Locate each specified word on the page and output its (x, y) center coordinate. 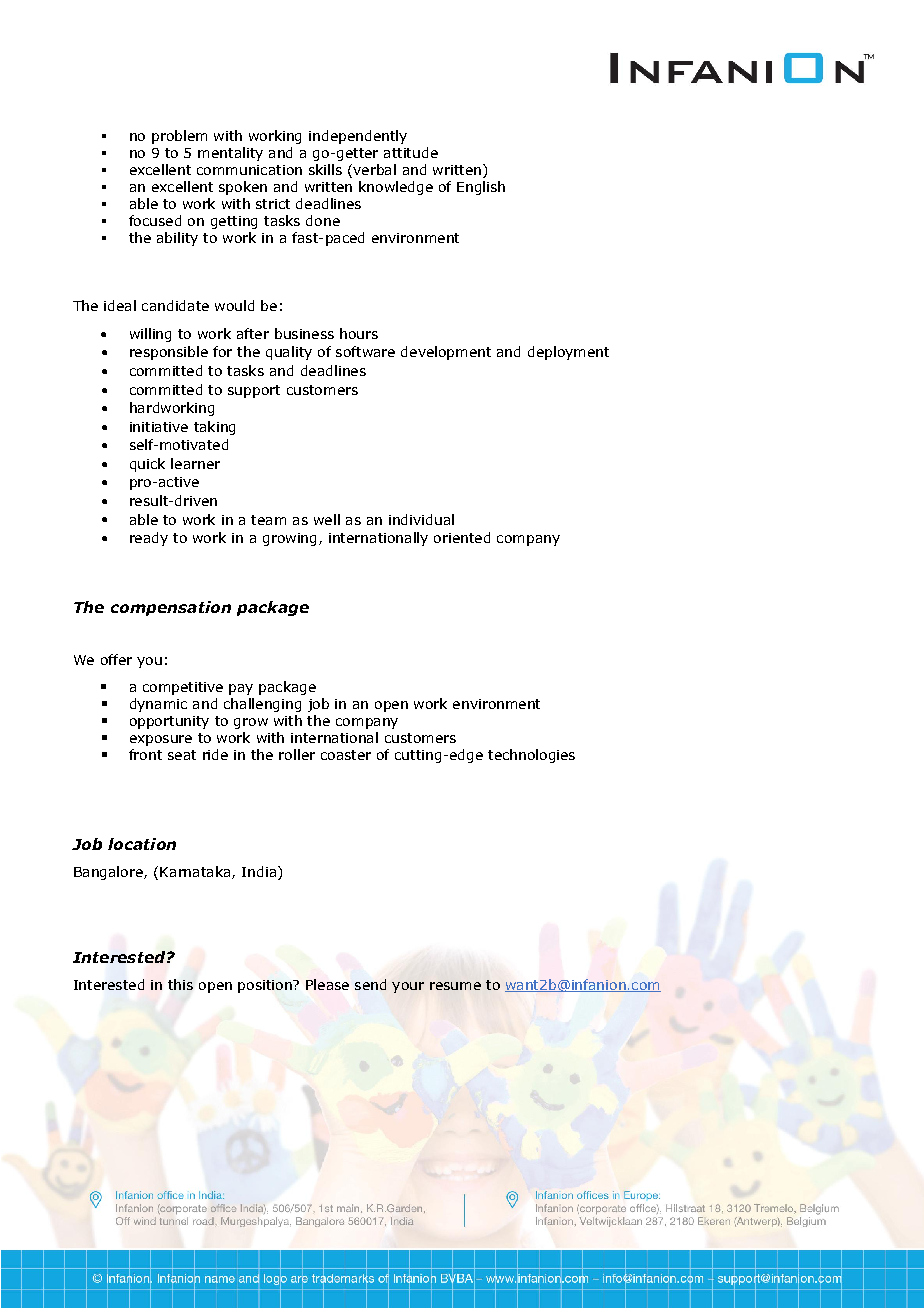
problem (179, 137)
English (481, 188)
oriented (462, 537)
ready (149, 539)
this (180, 984)
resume (455, 986)
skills (325, 169)
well (327, 519)
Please (327, 984)
